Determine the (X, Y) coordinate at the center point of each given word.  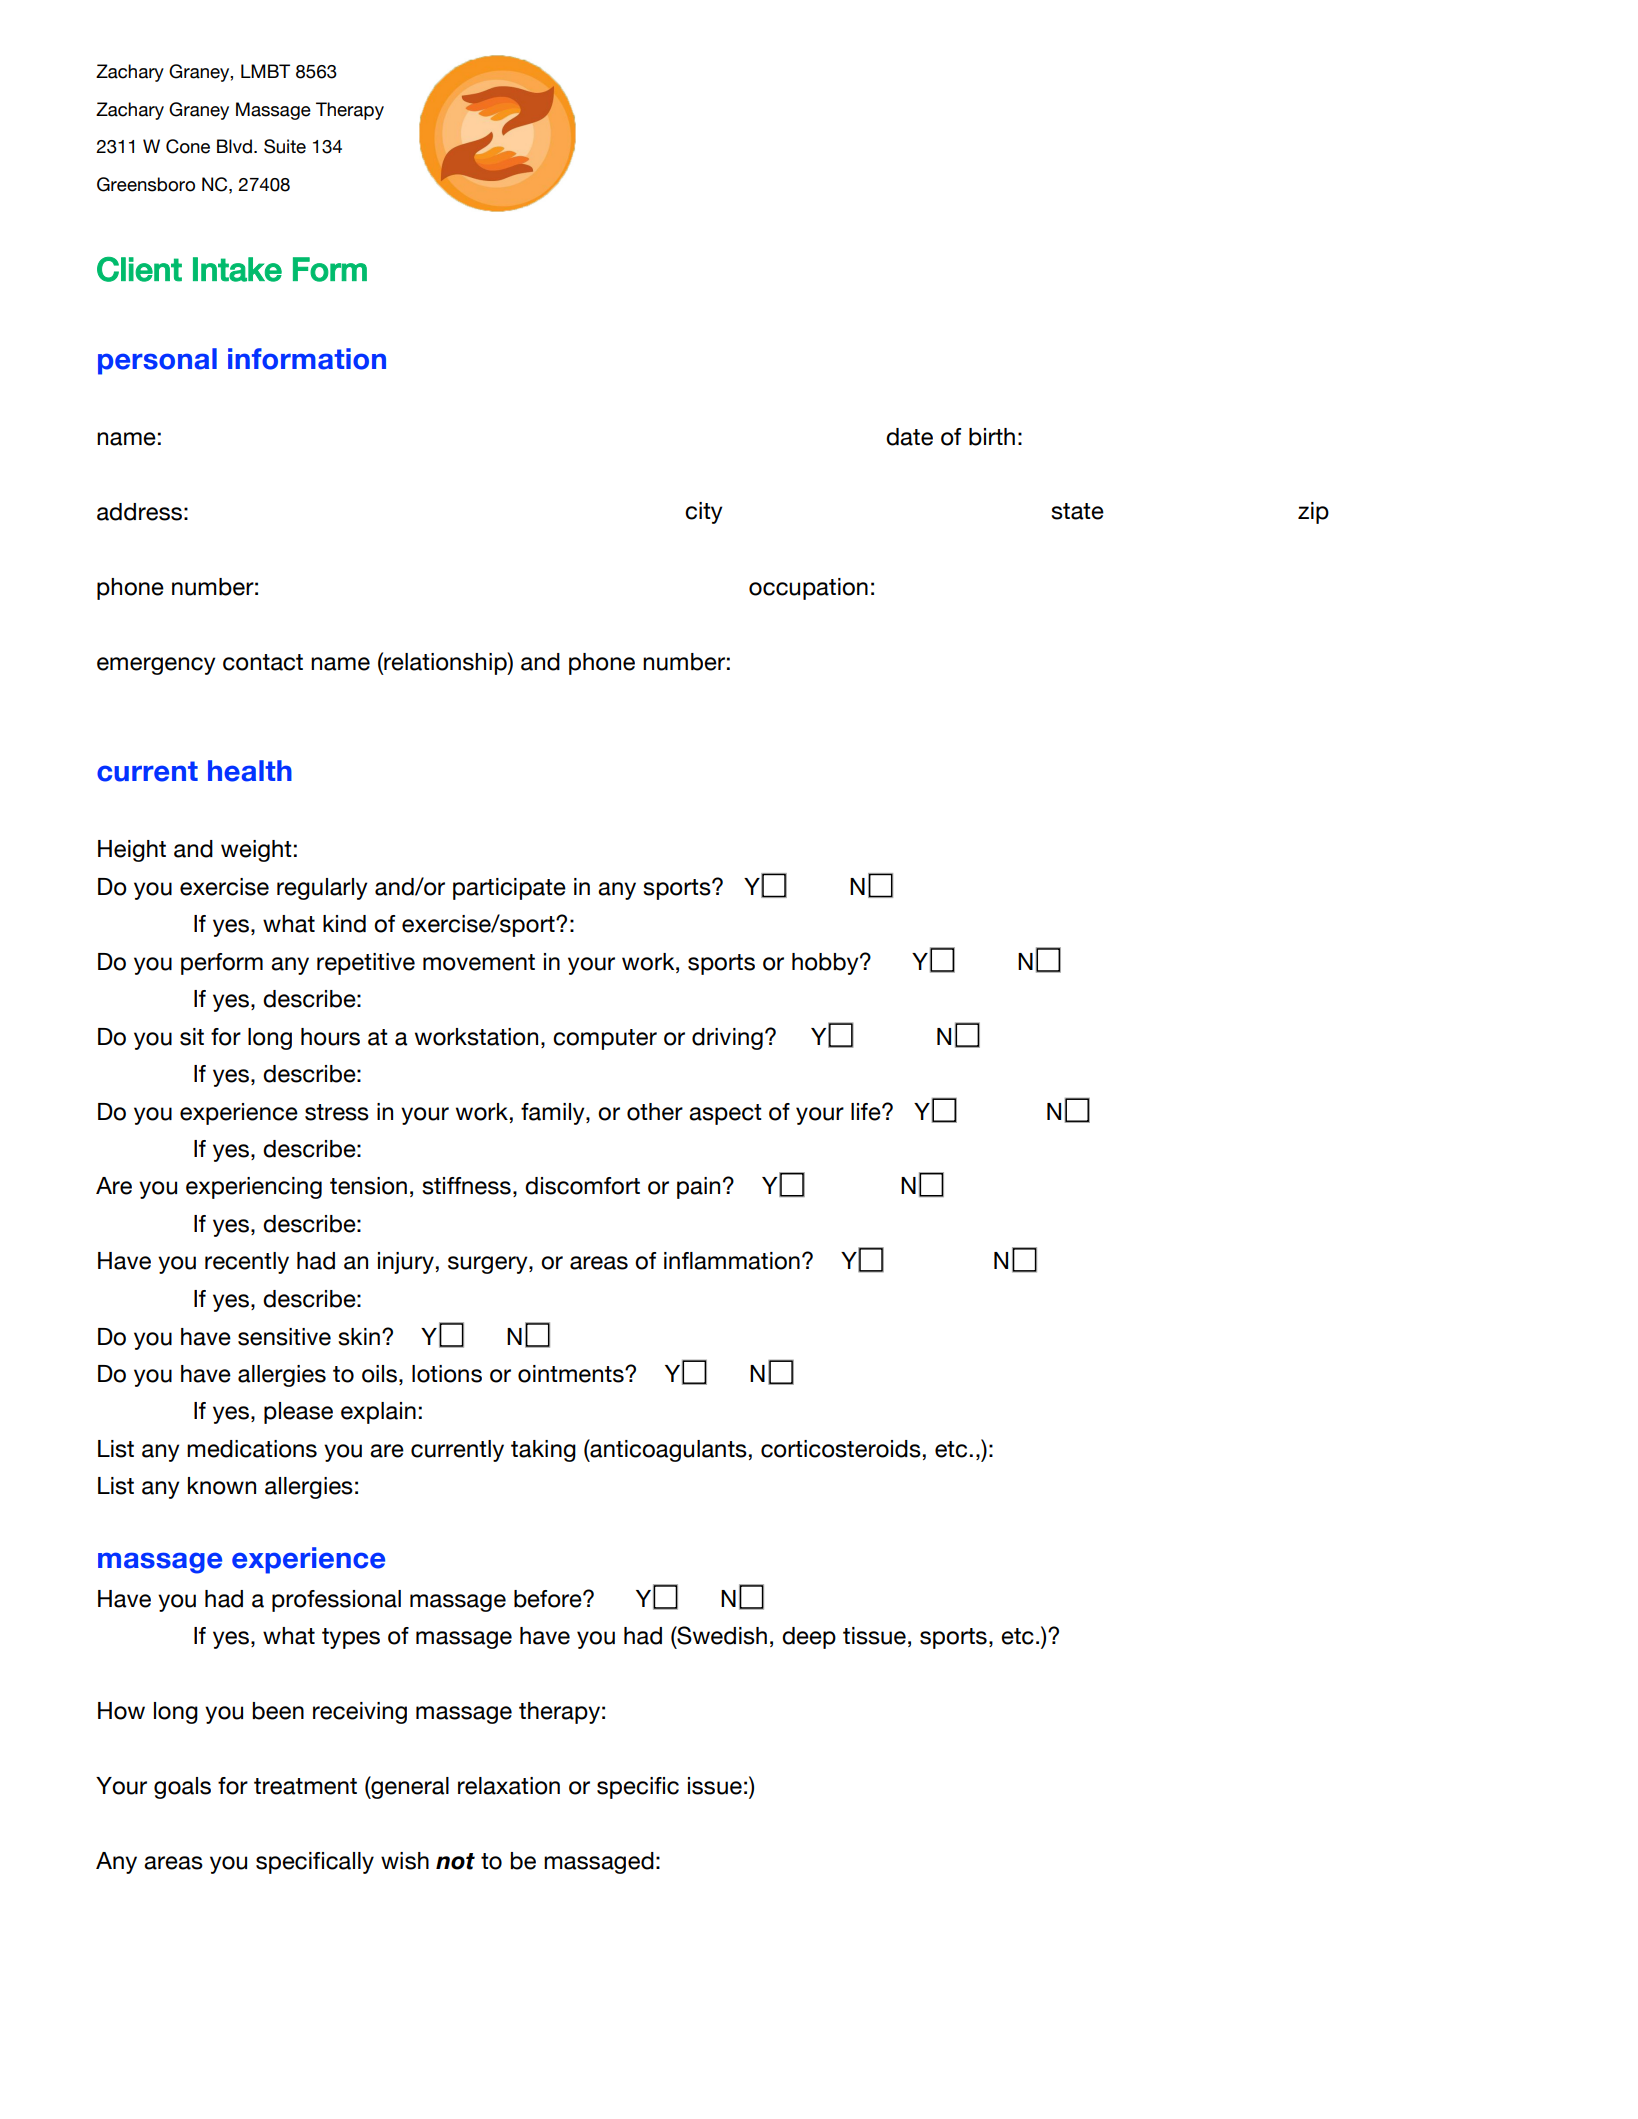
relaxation (509, 1786)
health (250, 771)
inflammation (732, 1261)
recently (247, 1263)
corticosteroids (841, 1449)
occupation (808, 589)
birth (992, 437)
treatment (305, 1786)
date (909, 437)
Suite (285, 146)
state (1077, 511)
